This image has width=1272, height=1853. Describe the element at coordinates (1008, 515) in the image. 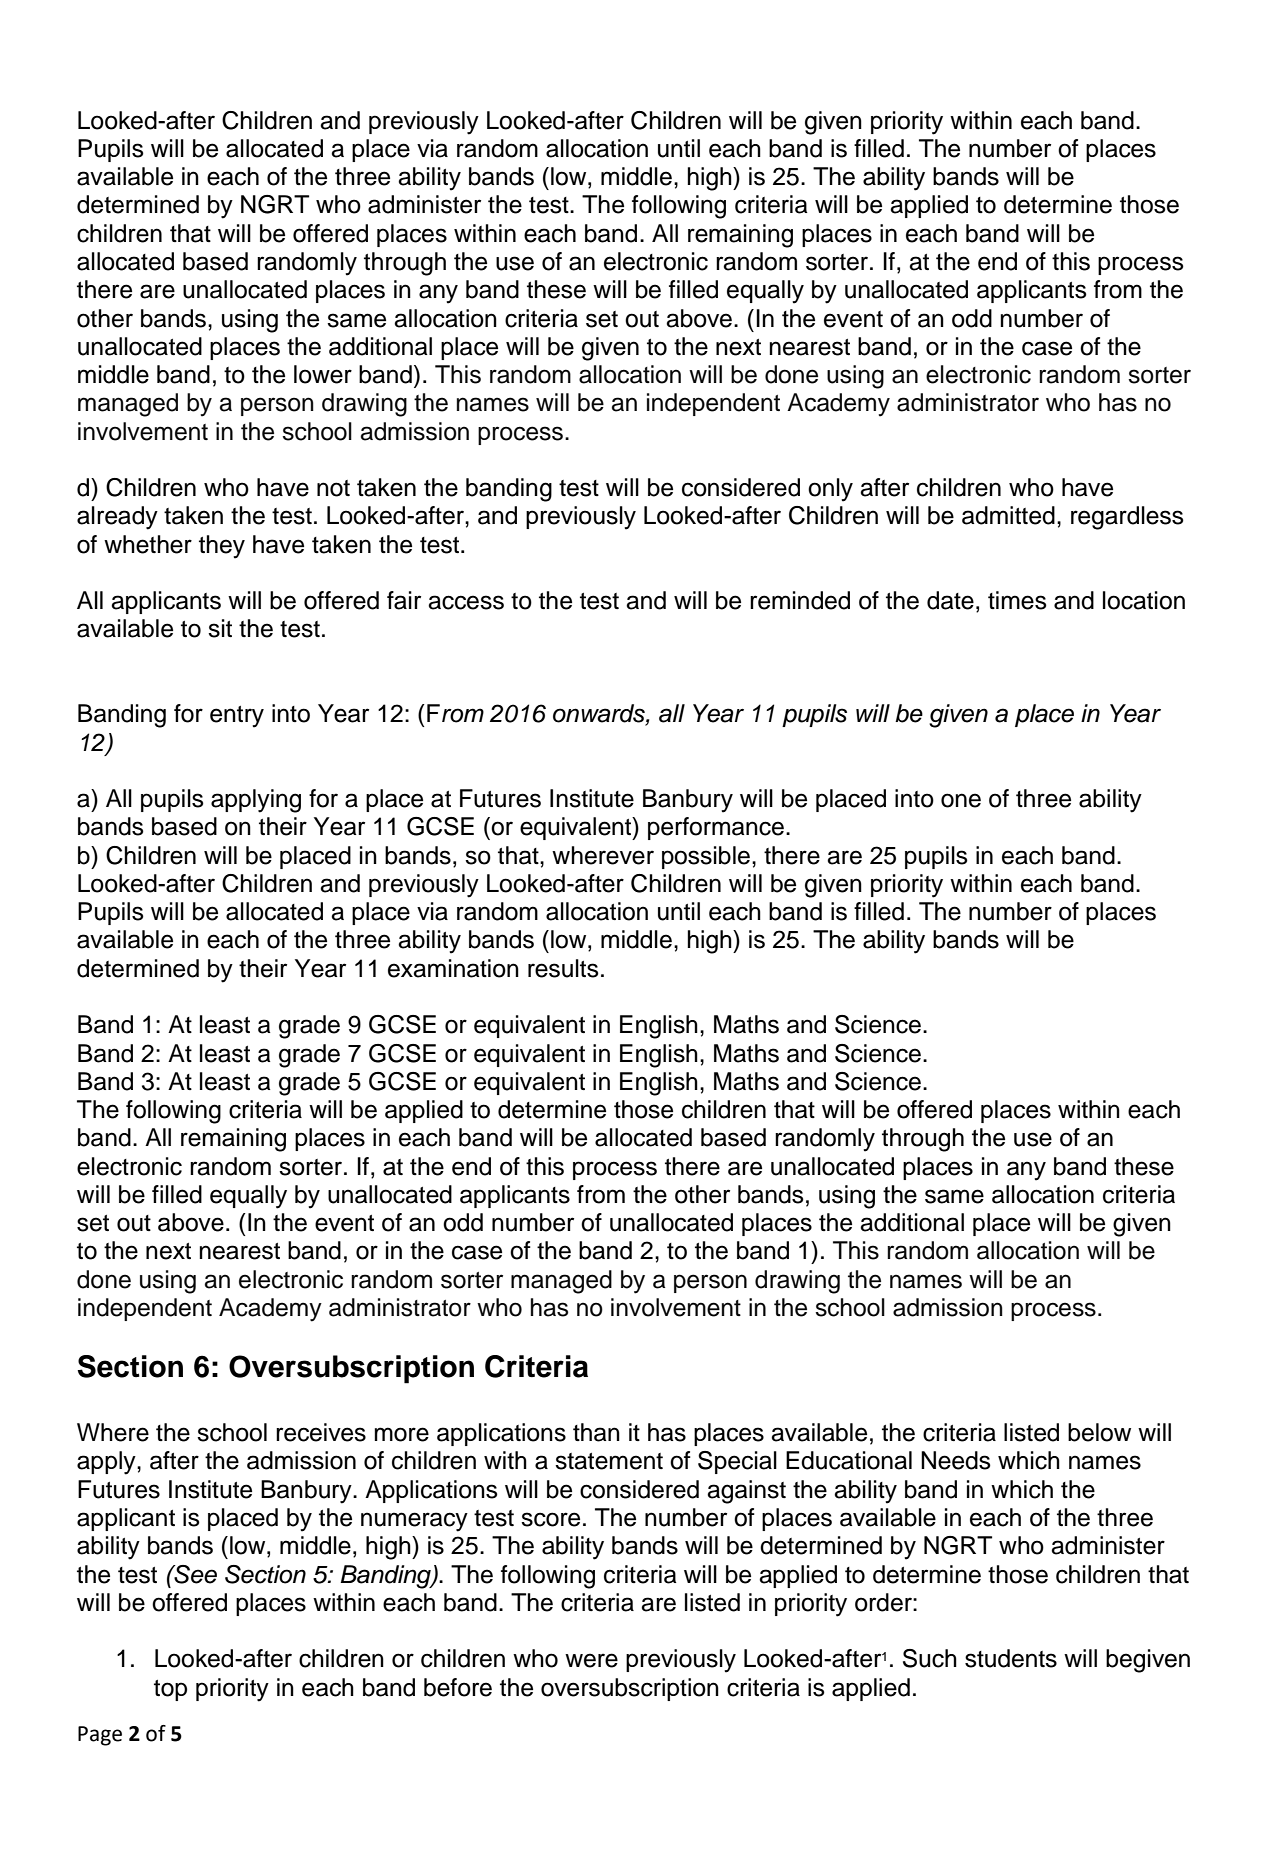

I see `admitted` at that location.
